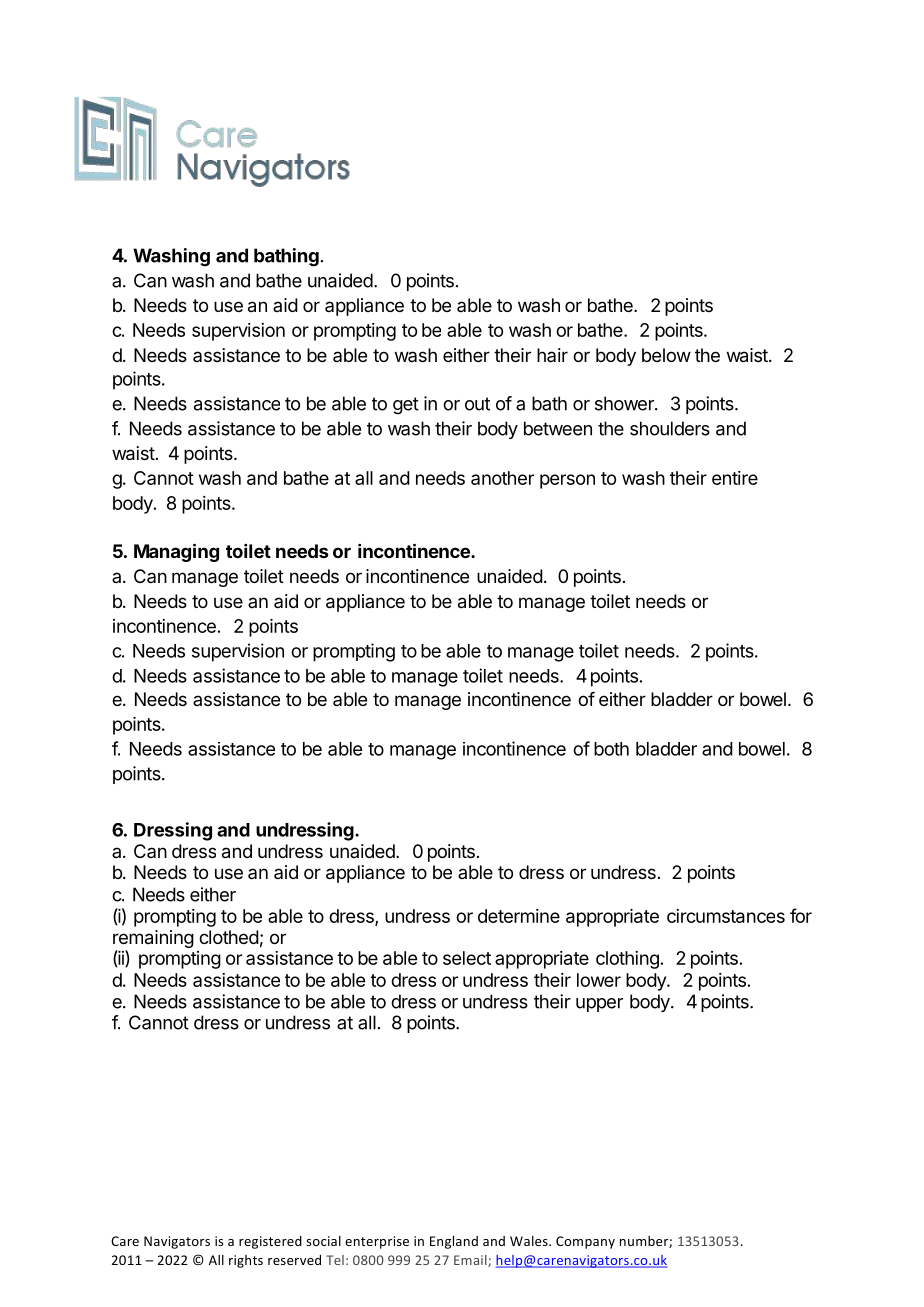 This image has height=1307, width=924. Describe the element at coordinates (454, 1242) in the image. I see `England` at that location.
